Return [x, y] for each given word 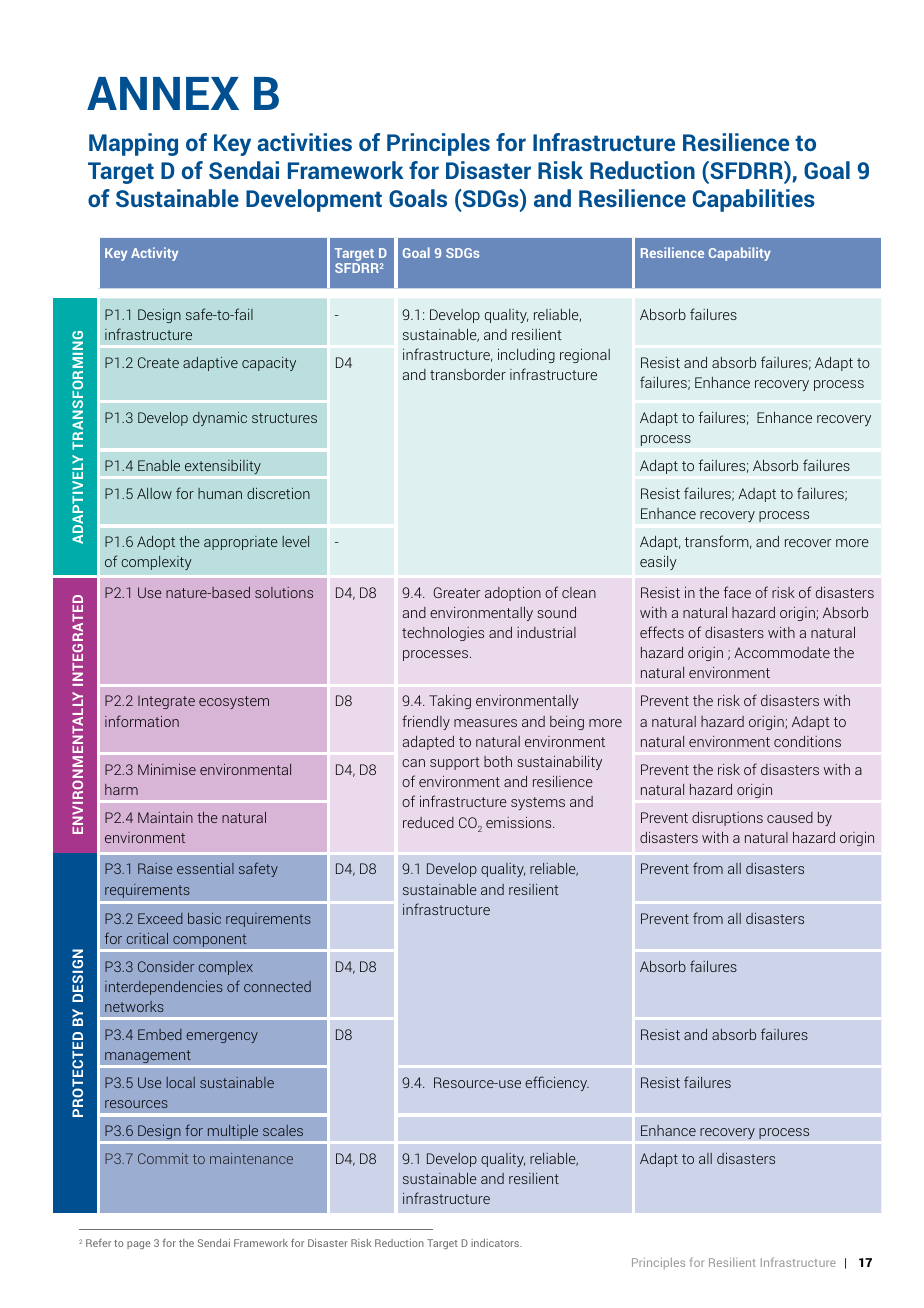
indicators [496, 1243]
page [138, 1245]
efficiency [557, 1083]
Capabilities [754, 200]
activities [304, 142]
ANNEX [163, 93]
